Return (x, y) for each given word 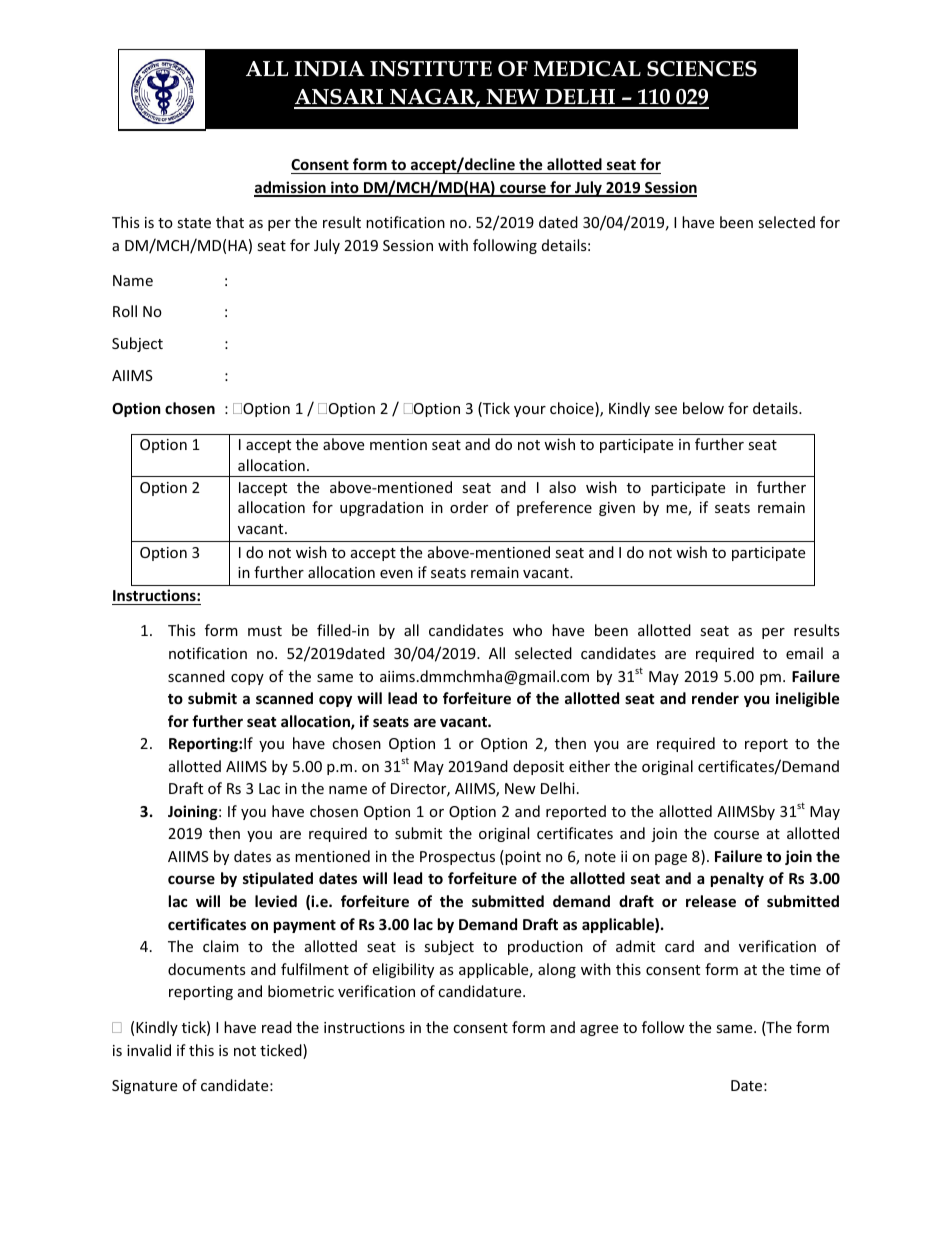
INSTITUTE (431, 69)
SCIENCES (702, 69)
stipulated (278, 879)
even (396, 574)
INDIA (329, 69)
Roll (125, 311)
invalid (149, 1050)
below (703, 408)
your (530, 411)
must (265, 631)
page (671, 859)
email (804, 653)
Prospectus (457, 858)
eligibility (403, 970)
